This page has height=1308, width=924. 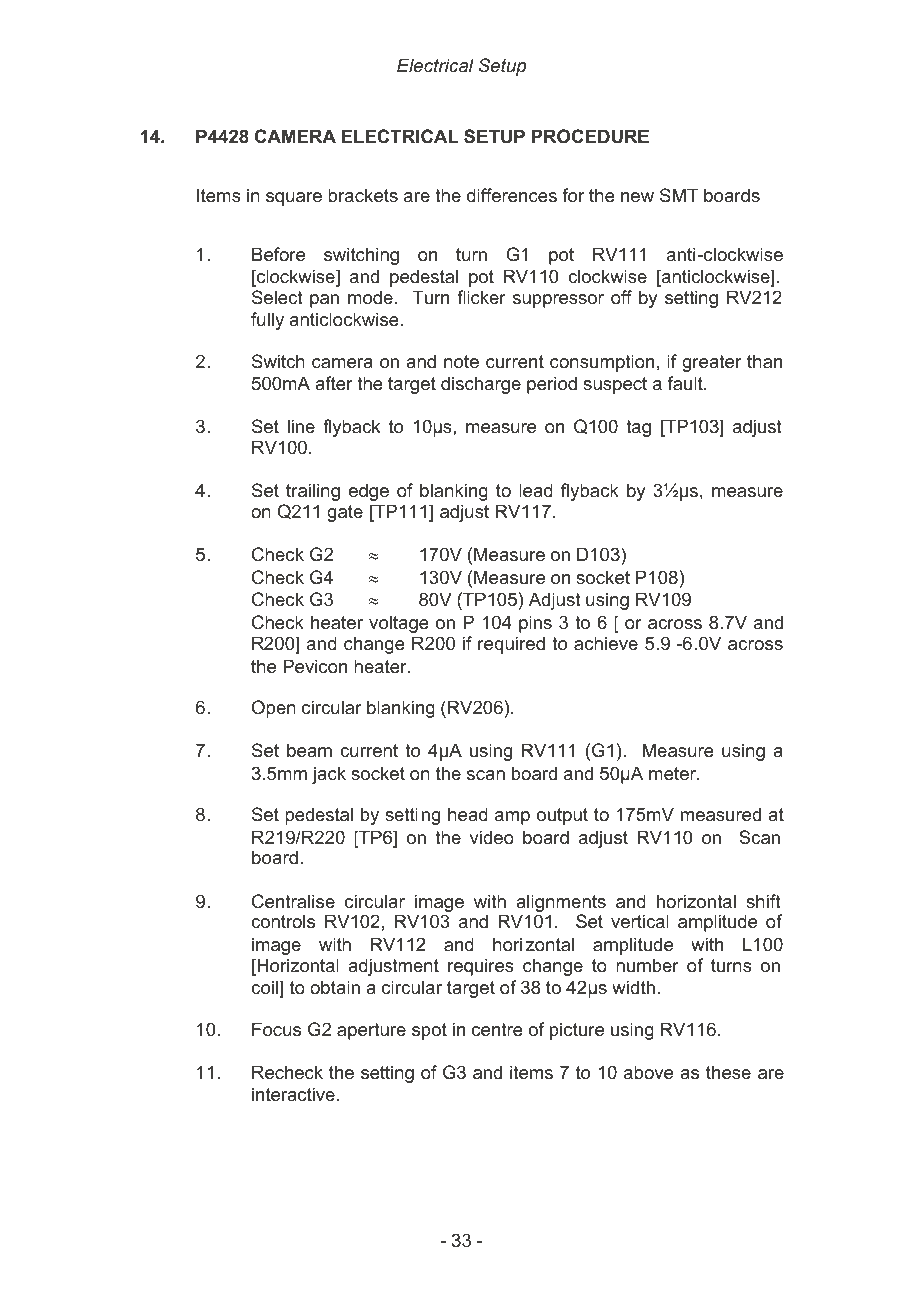 I want to click on centre, so click(x=497, y=1029).
